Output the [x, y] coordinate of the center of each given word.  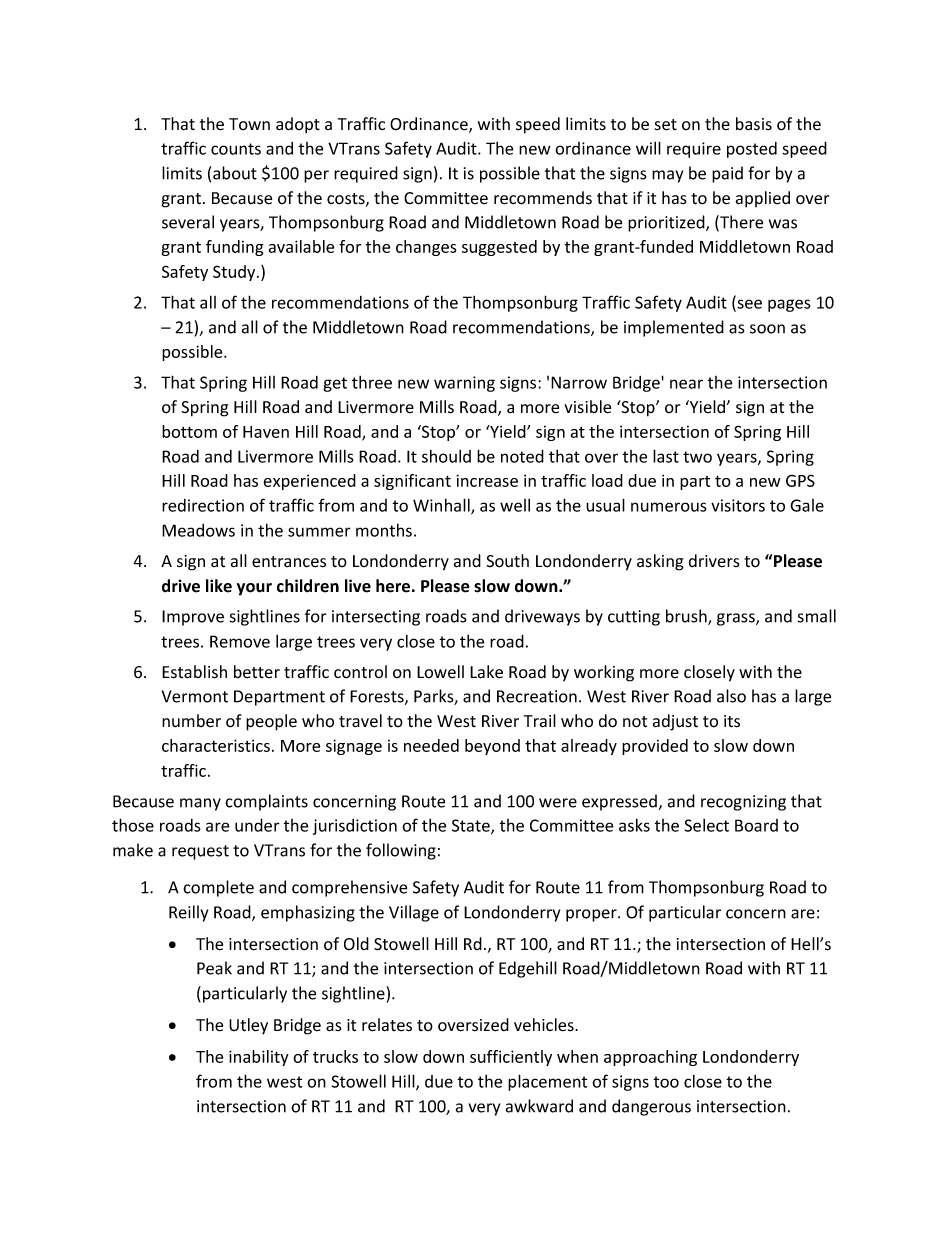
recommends [543, 198]
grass [737, 619]
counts [236, 149]
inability [259, 1058]
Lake [486, 672]
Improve [193, 618]
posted [752, 150]
